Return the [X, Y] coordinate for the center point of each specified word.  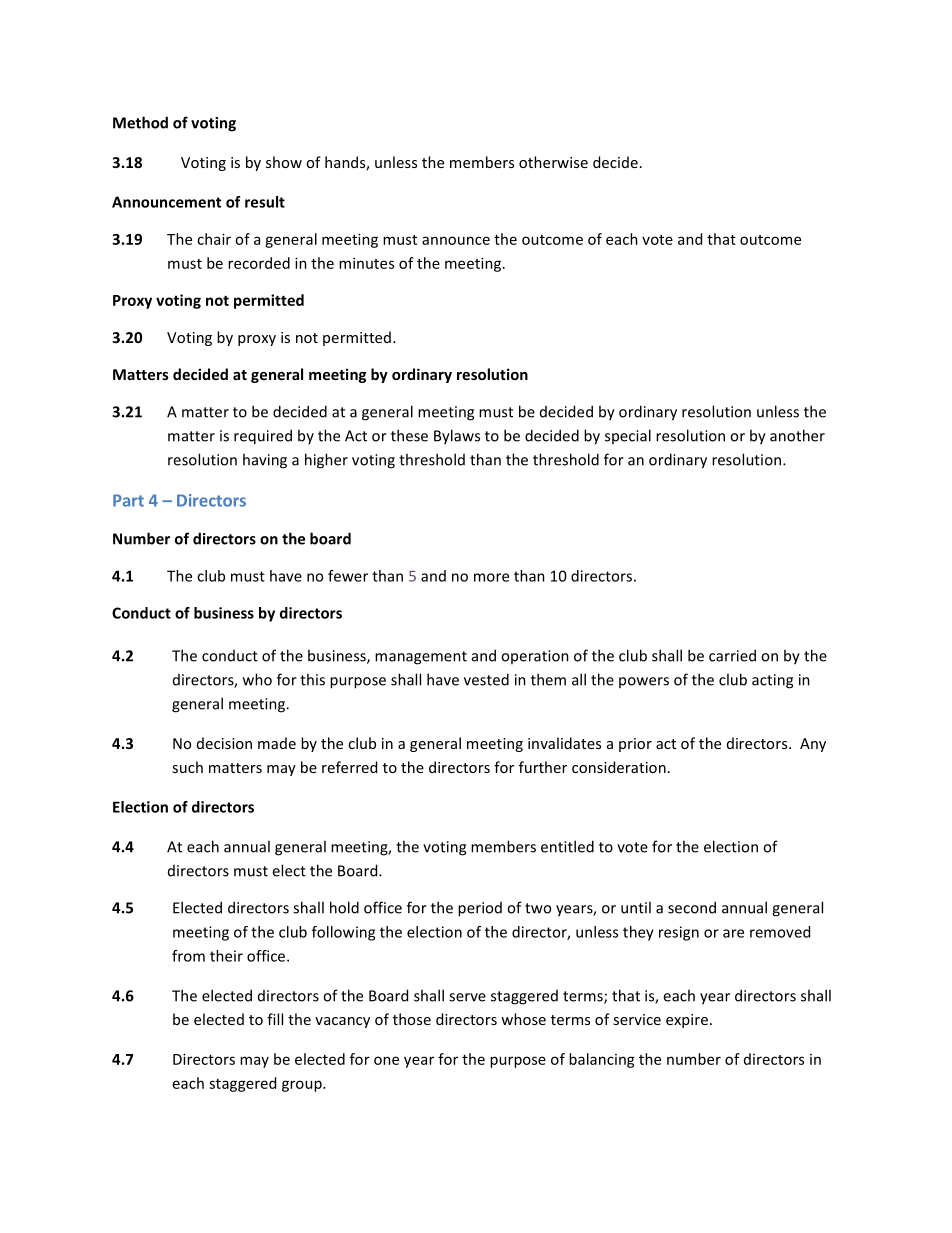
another [797, 435]
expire [687, 1021]
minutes [366, 263]
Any [813, 745]
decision [224, 743]
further [543, 767]
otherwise [553, 162]
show [284, 162]
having [265, 461]
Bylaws [457, 437]
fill [275, 1019]
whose [523, 1019]
